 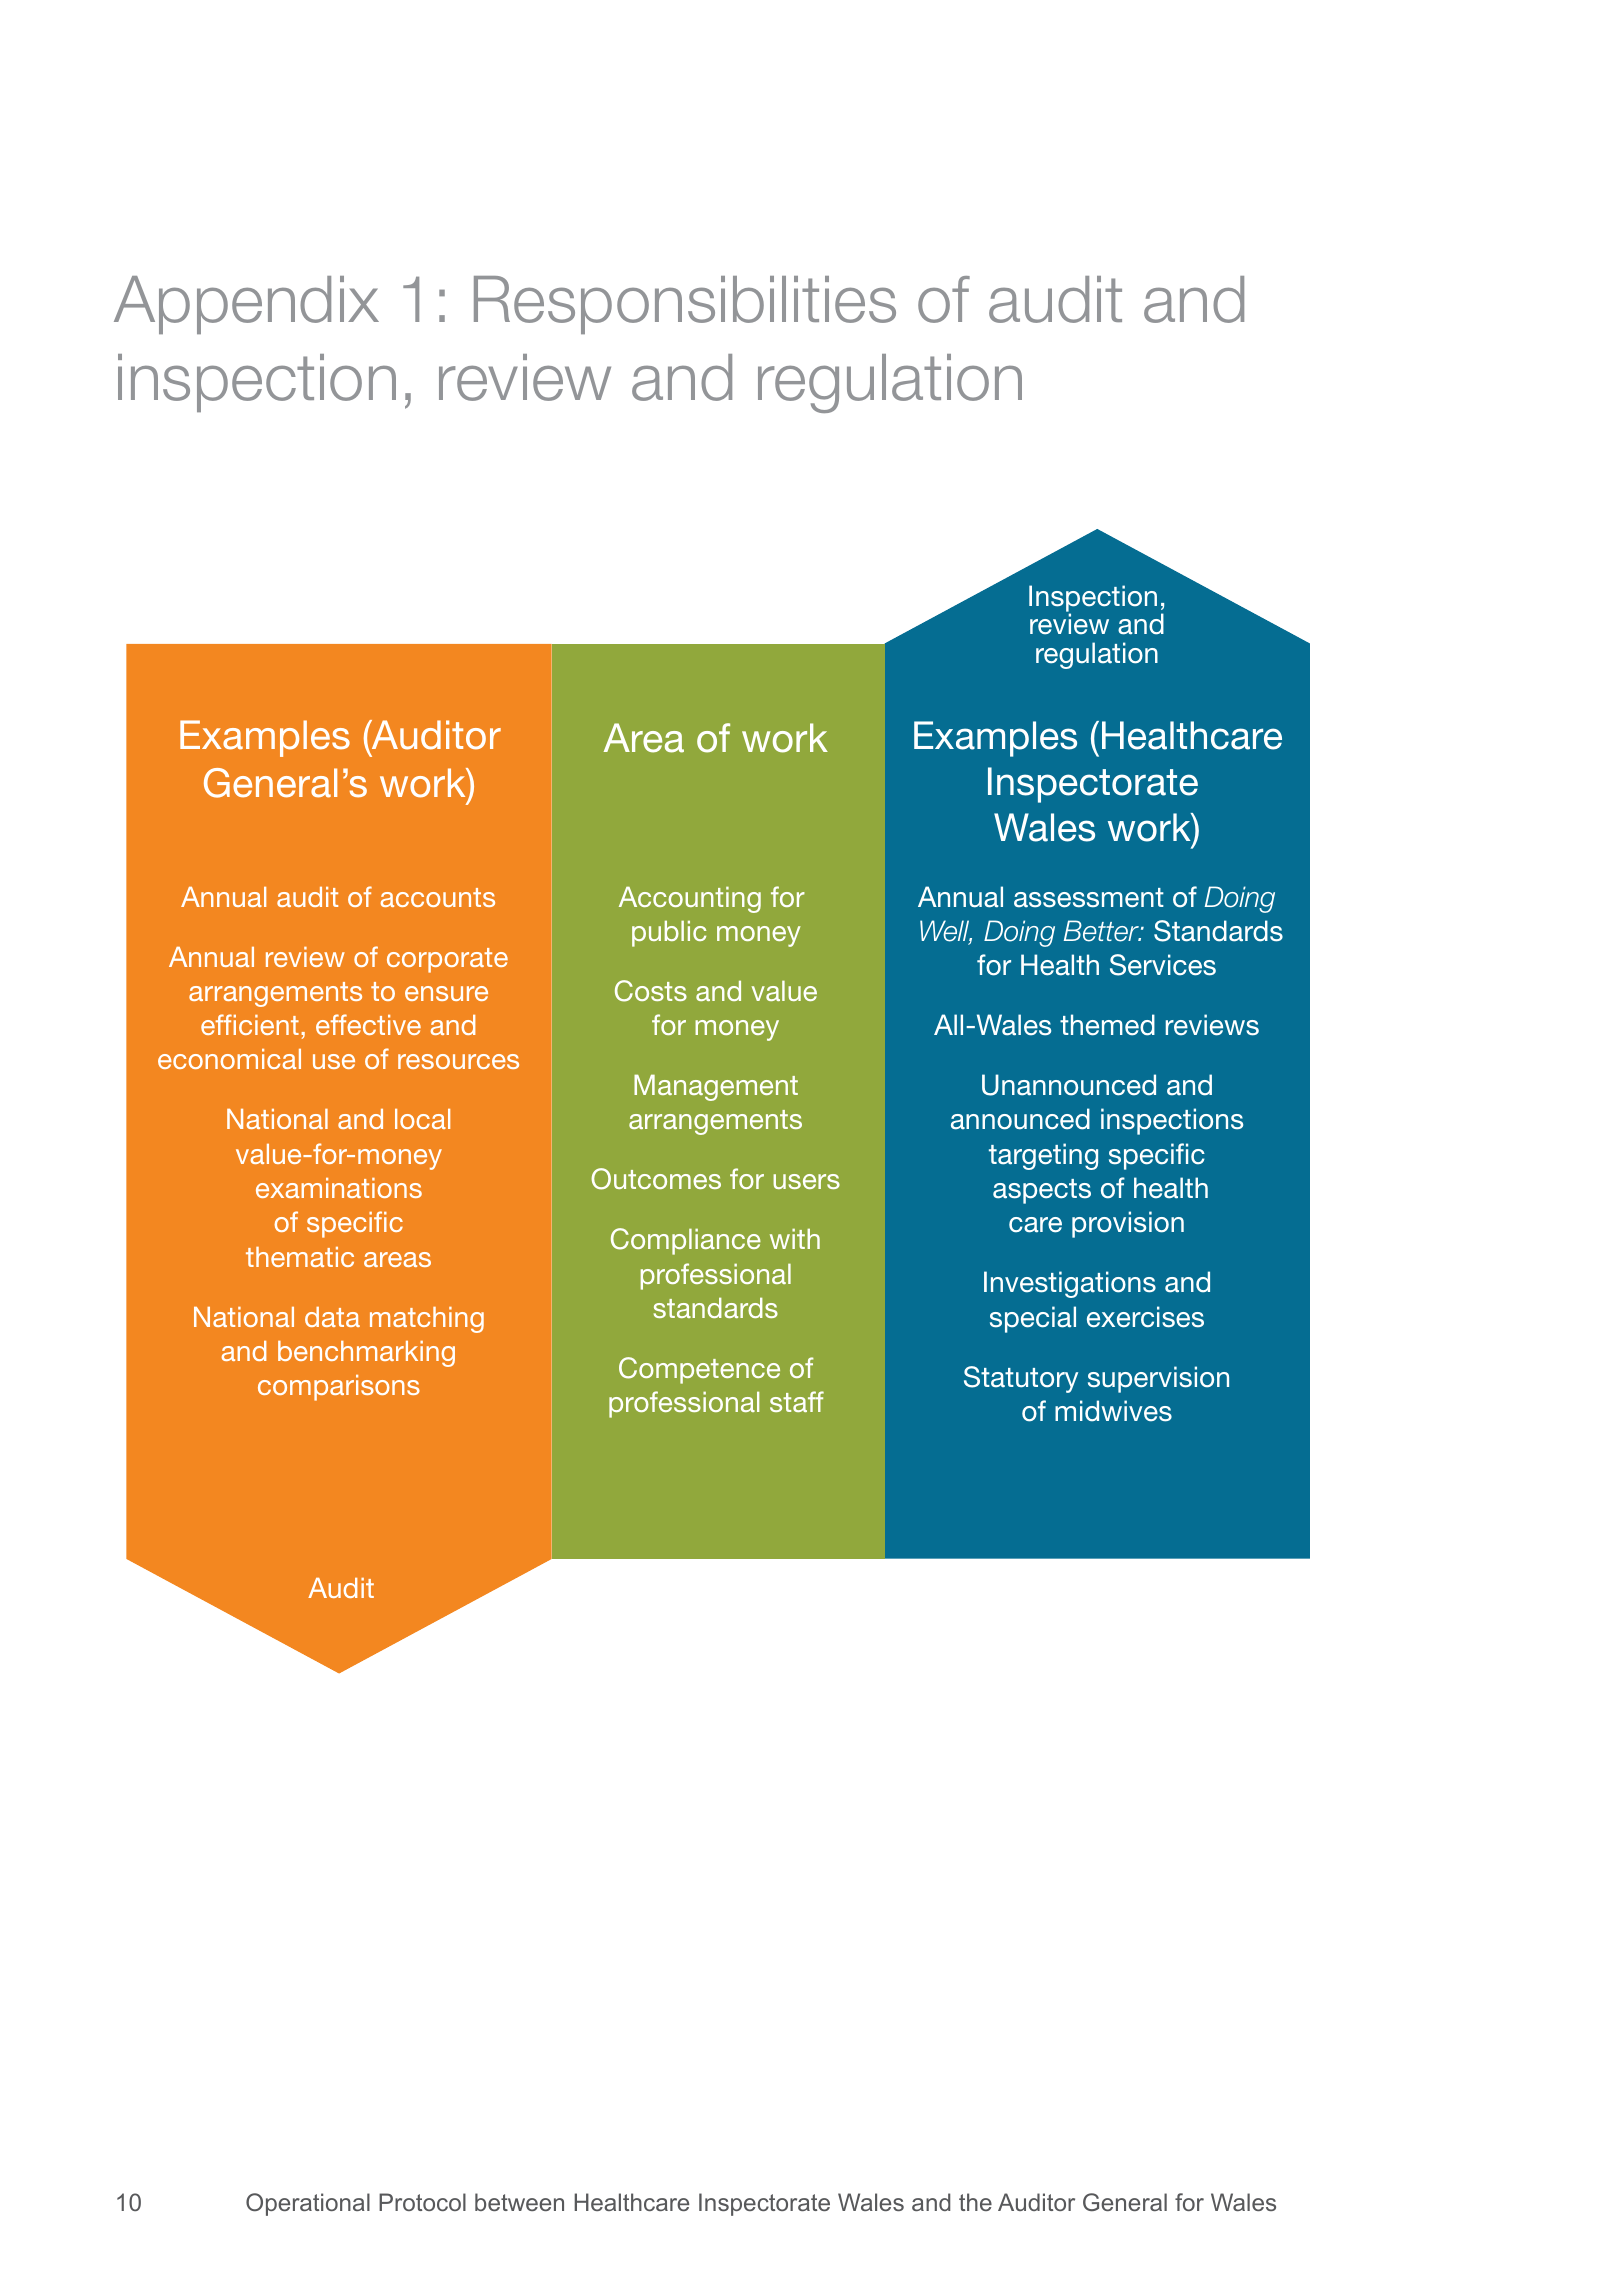 What do you see at coordinates (1070, 1284) in the screenshot?
I see `Investigations` at bounding box center [1070, 1284].
